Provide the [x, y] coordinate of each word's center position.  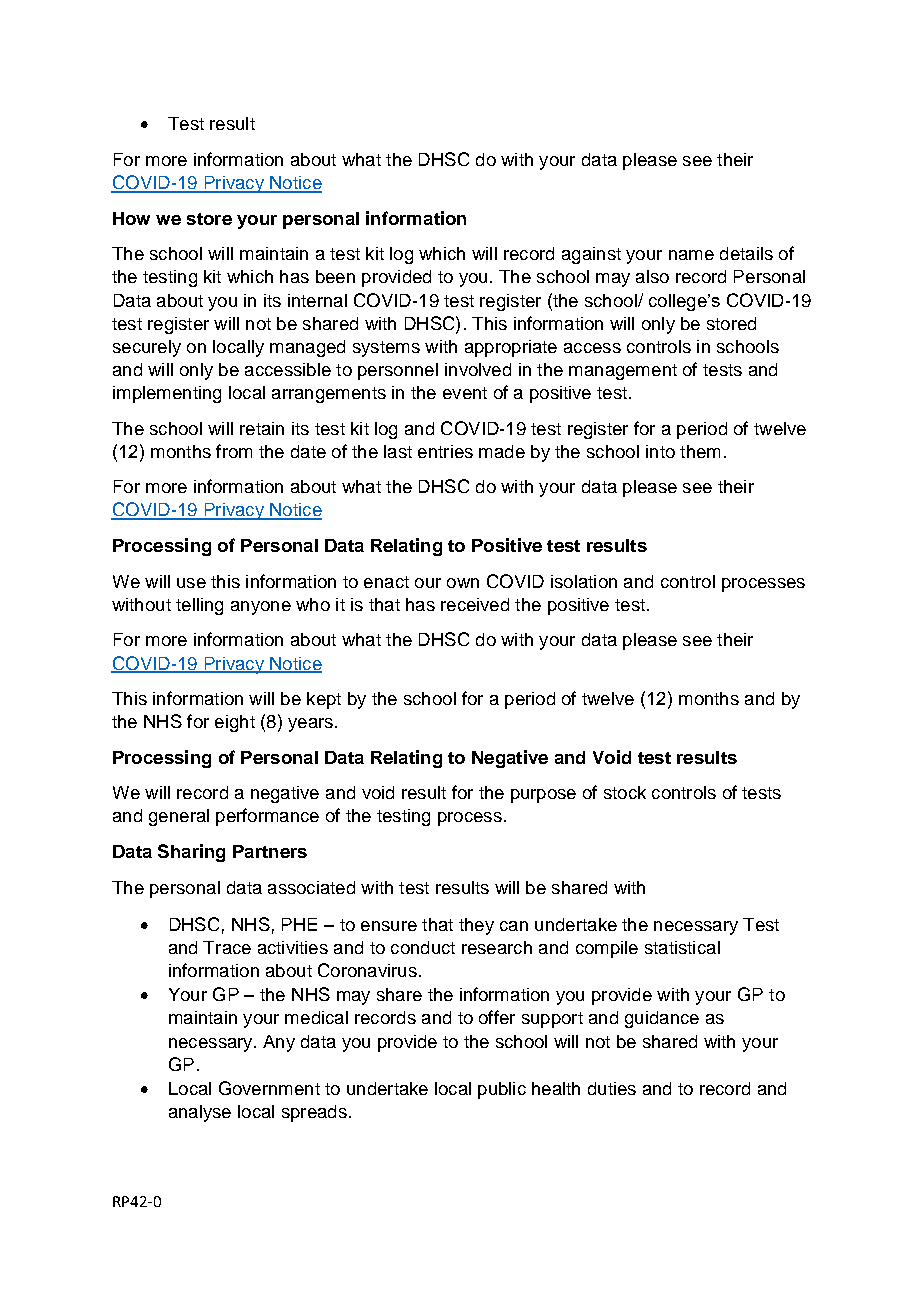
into [660, 451]
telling [199, 606]
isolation [584, 581]
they [476, 926]
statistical [682, 947]
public [502, 1090]
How [131, 218]
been [335, 276]
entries [445, 451]
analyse [200, 1113]
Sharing [191, 853]
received [475, 604]
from [234, 451]
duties [612, 1088]
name [691, 255]
